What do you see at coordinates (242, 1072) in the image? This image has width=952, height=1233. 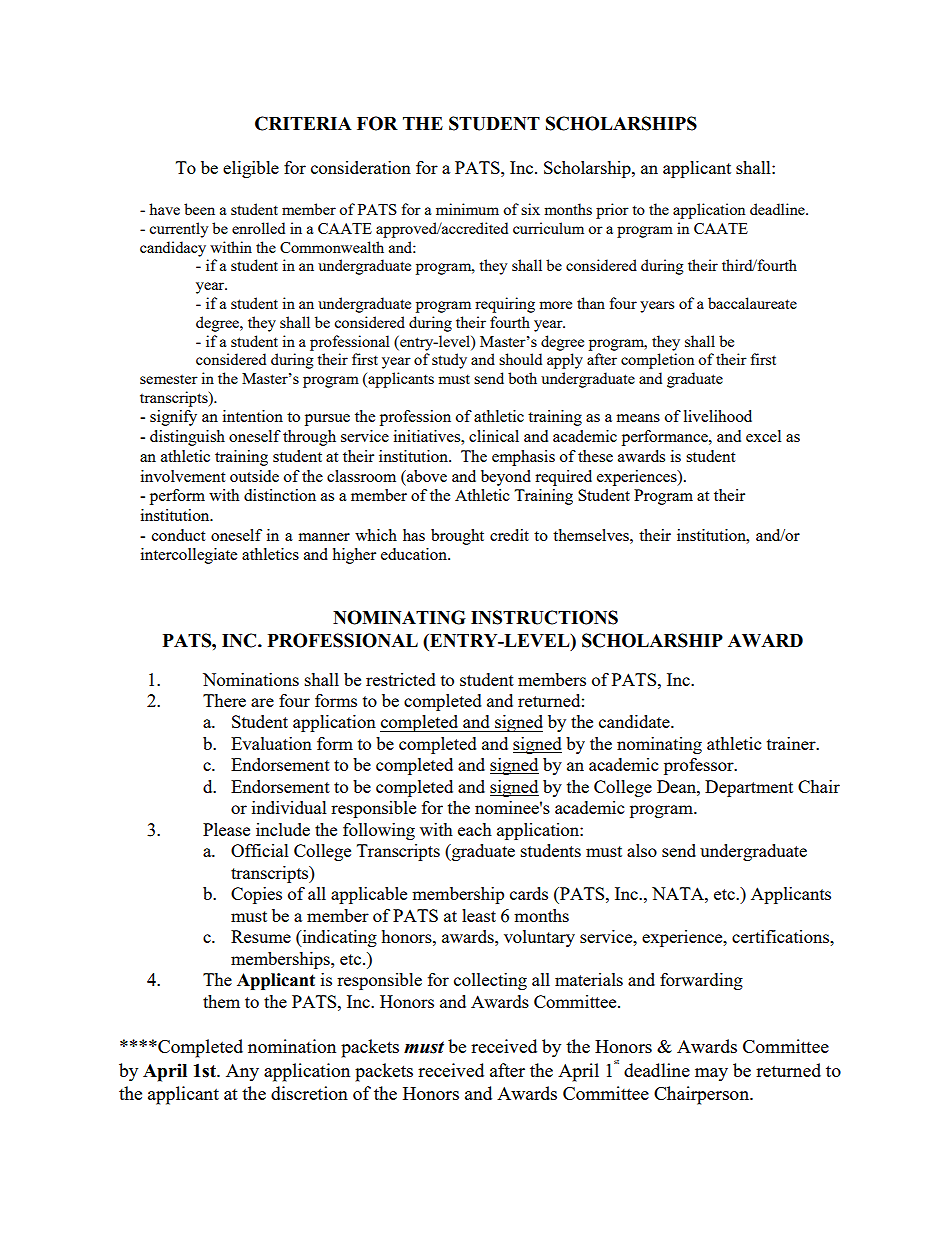 I see `Any` at bounding box center [242, 1072].
